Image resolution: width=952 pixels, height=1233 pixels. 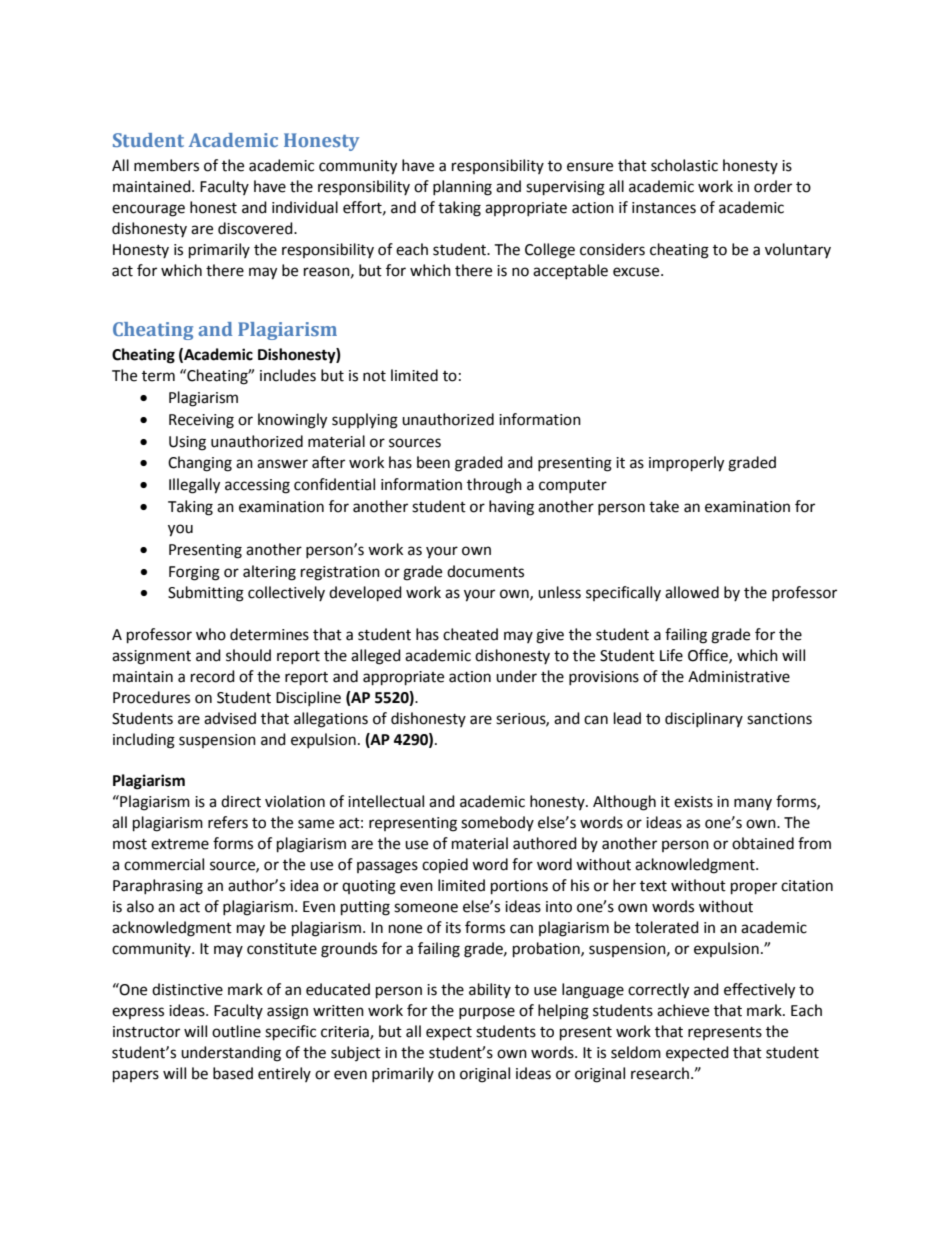 I want to click on order, so click(x=773, y=186).
